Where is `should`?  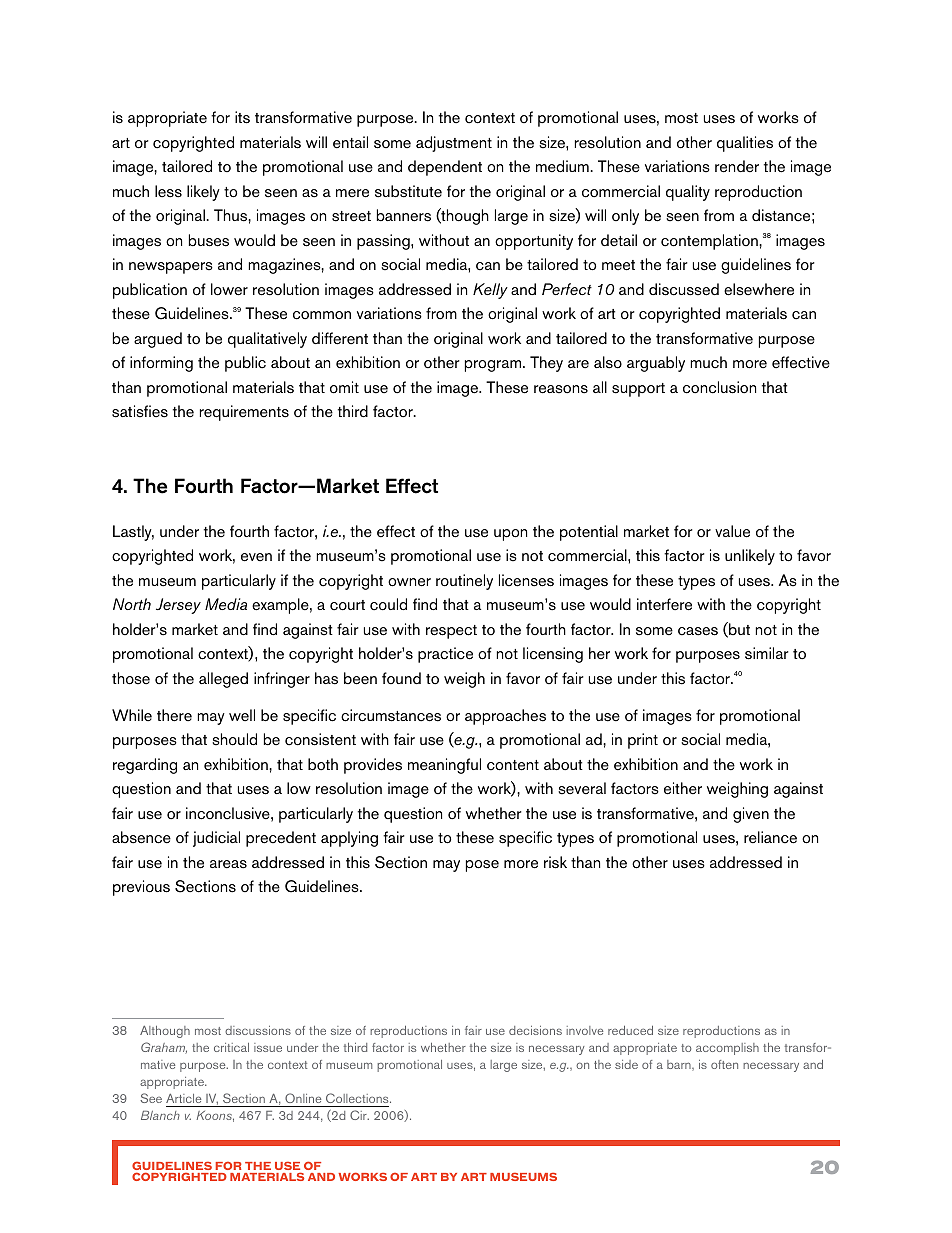 should is located at coordinates (234, 739).
